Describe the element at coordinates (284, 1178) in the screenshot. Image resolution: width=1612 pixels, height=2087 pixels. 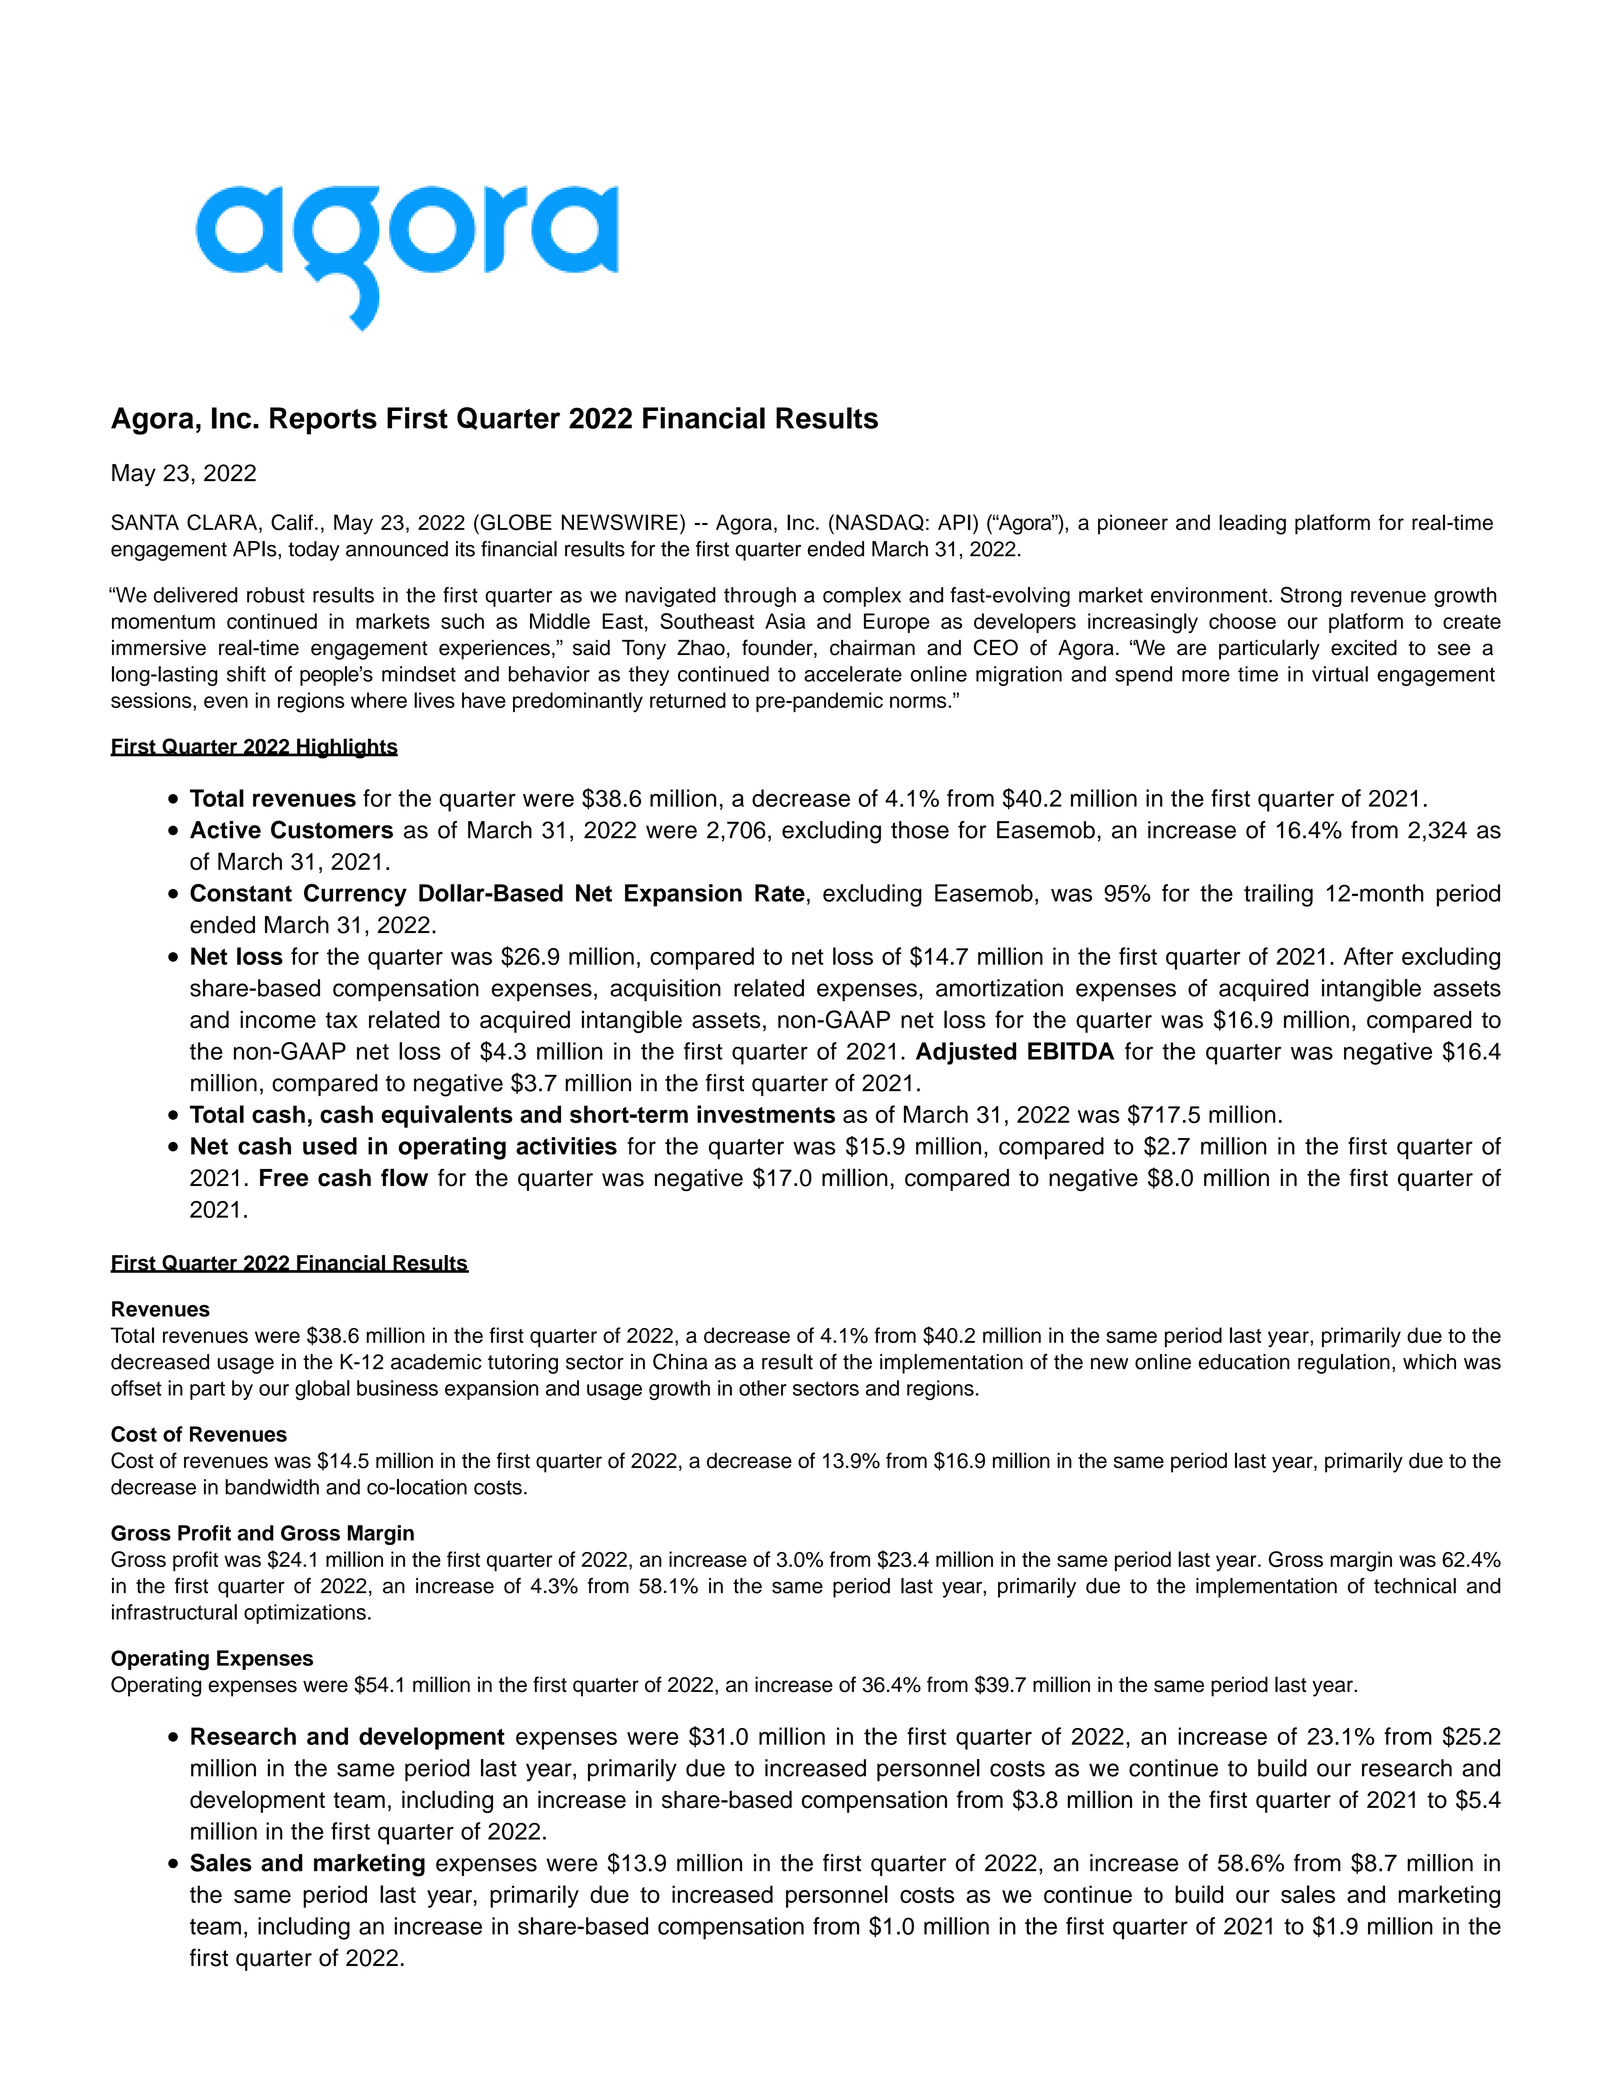
I see `Free` at that location.
